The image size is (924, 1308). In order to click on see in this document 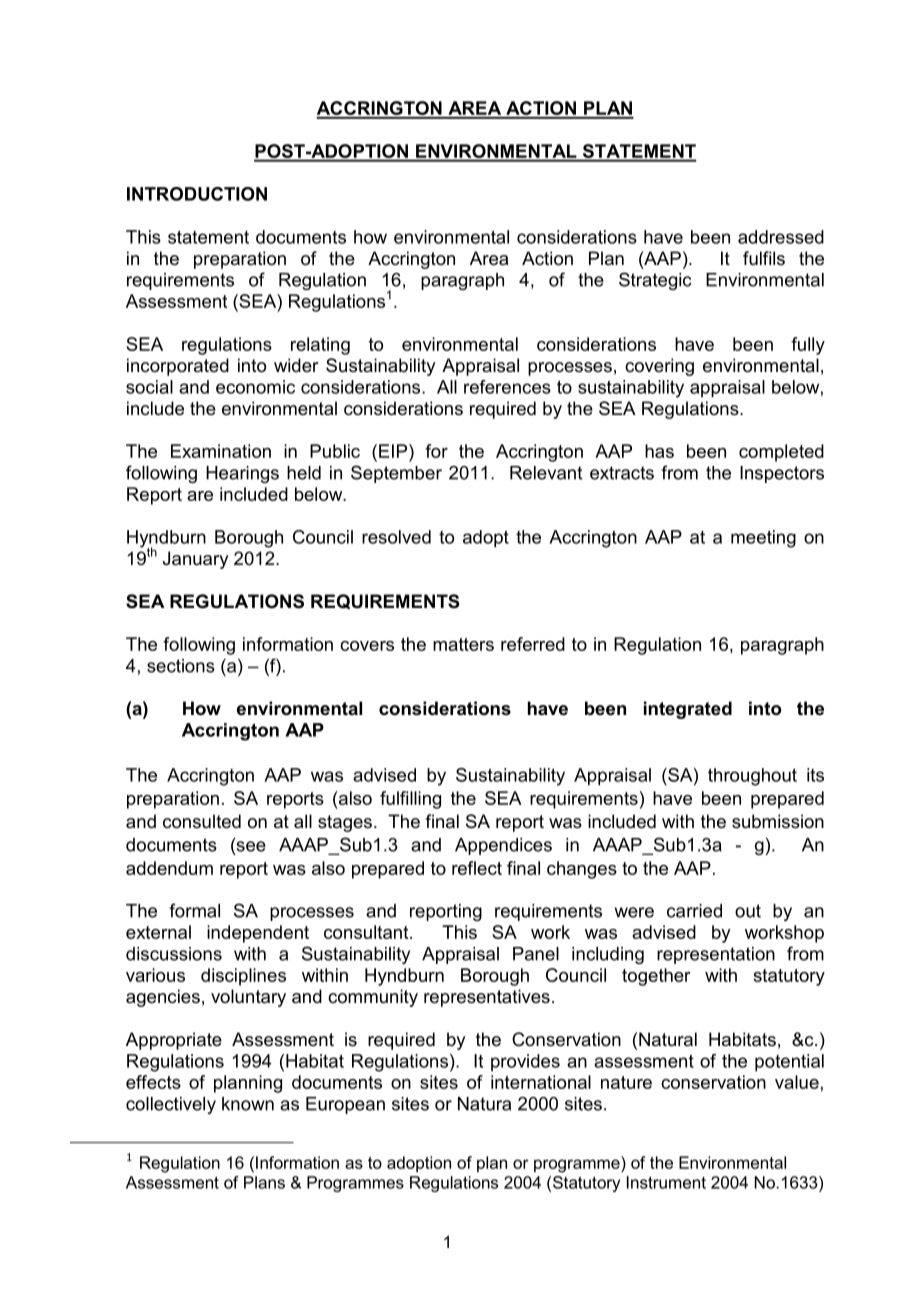, I will do `click(250, 846)`.
